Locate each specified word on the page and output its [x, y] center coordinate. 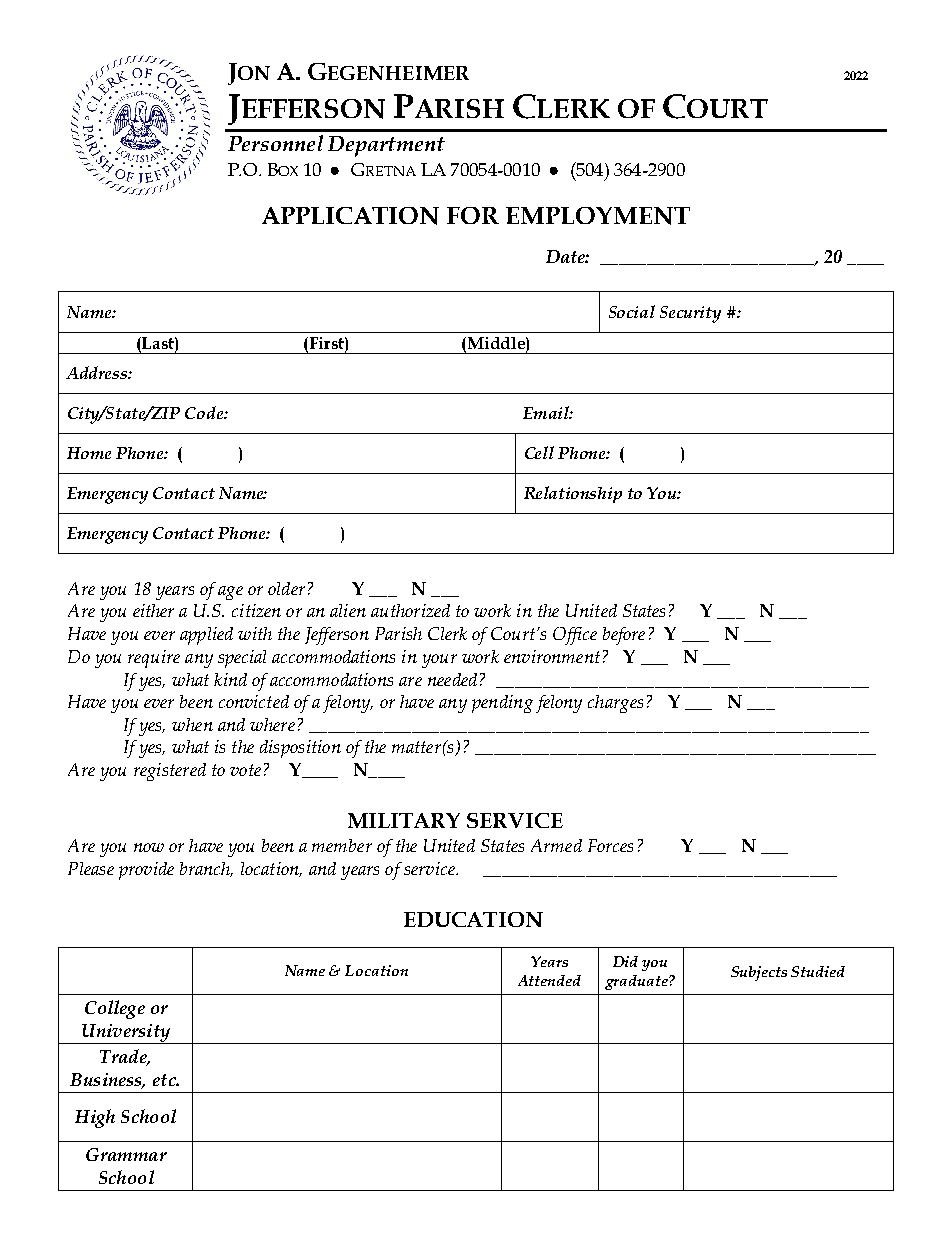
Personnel [275, 143]
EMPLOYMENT [598, 216]
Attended [549, 980]
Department [386, 146]
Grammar [126, 1154]
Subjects [759, 973]
